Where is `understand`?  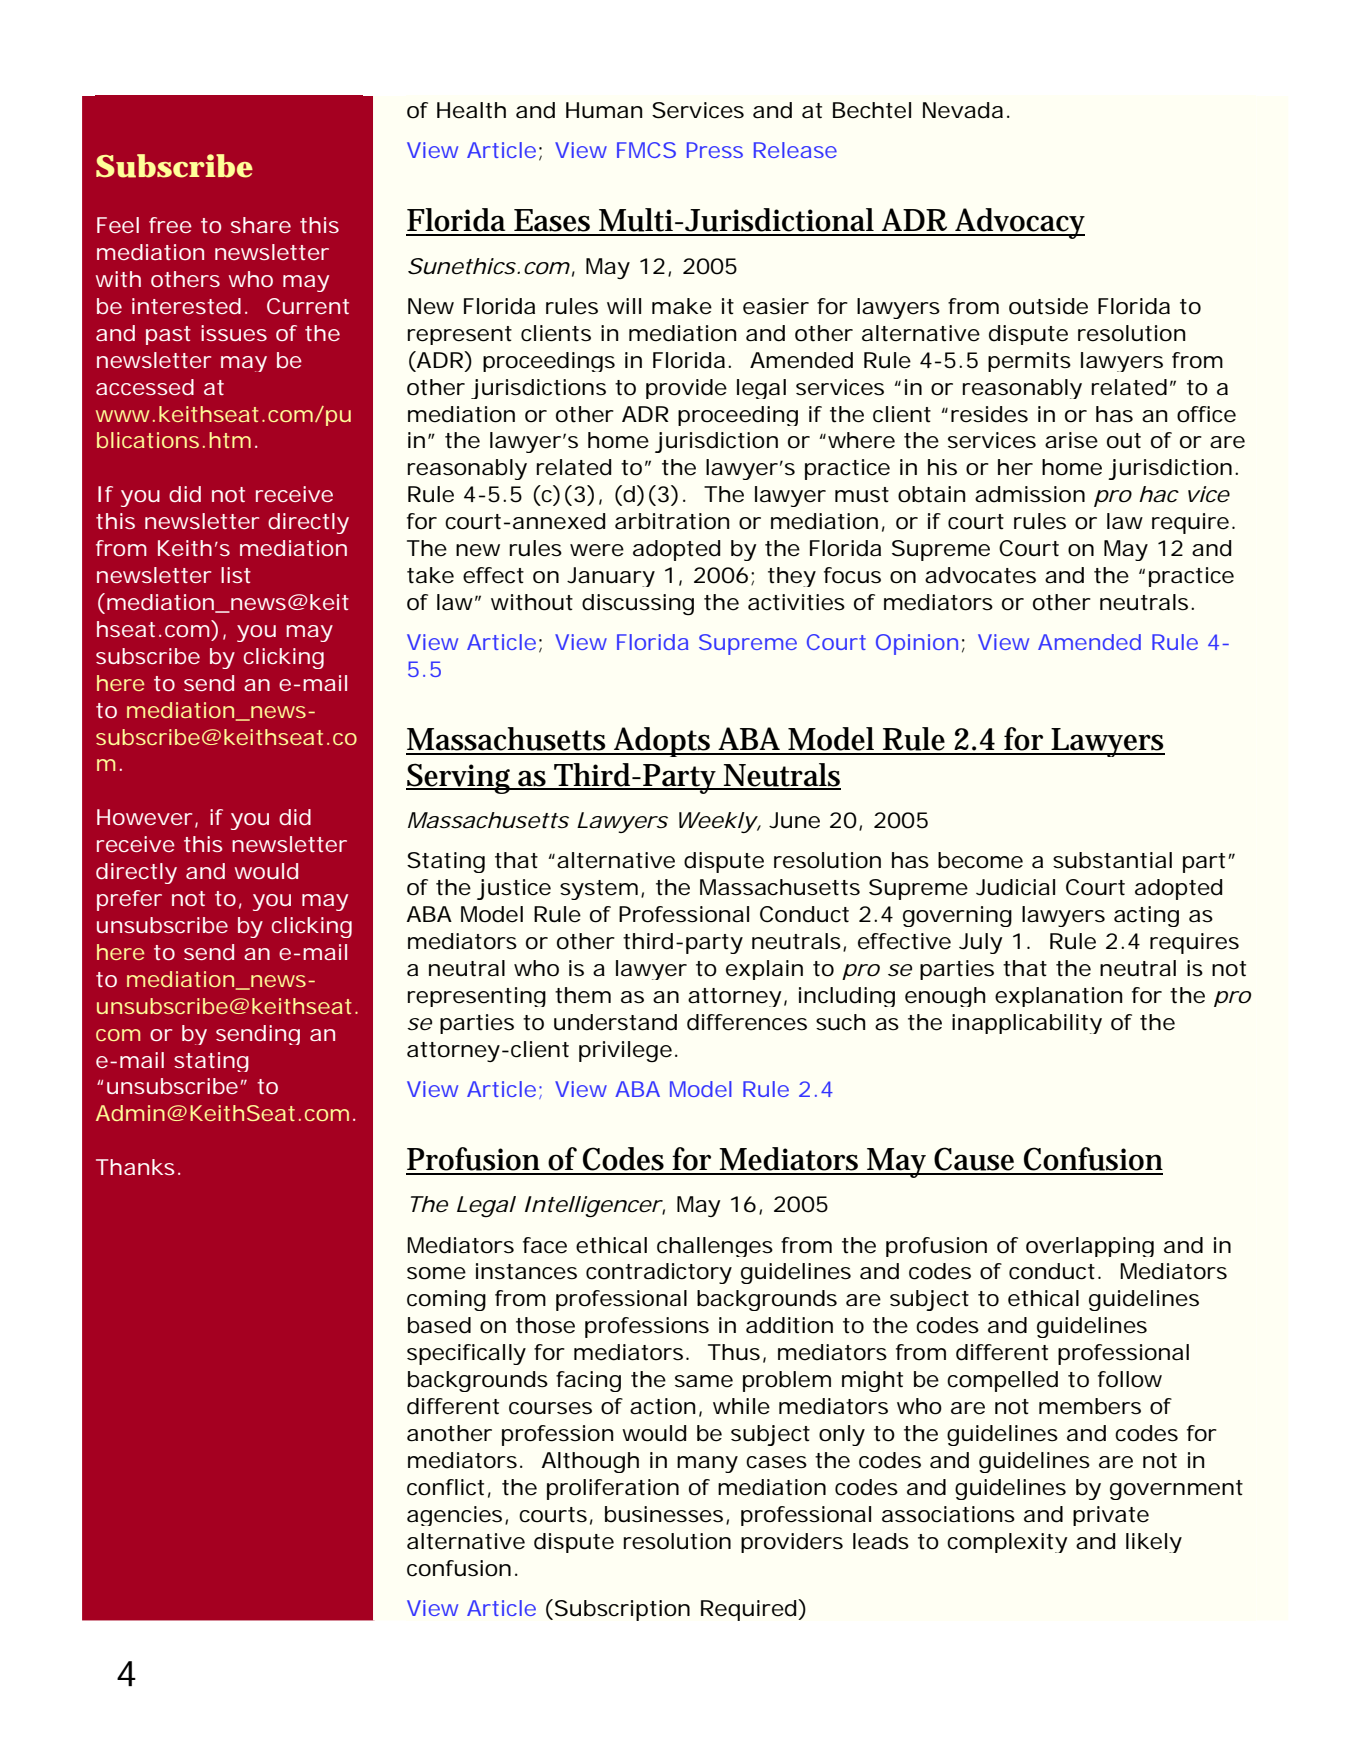
understand is located at coordinates (615, 1022).
